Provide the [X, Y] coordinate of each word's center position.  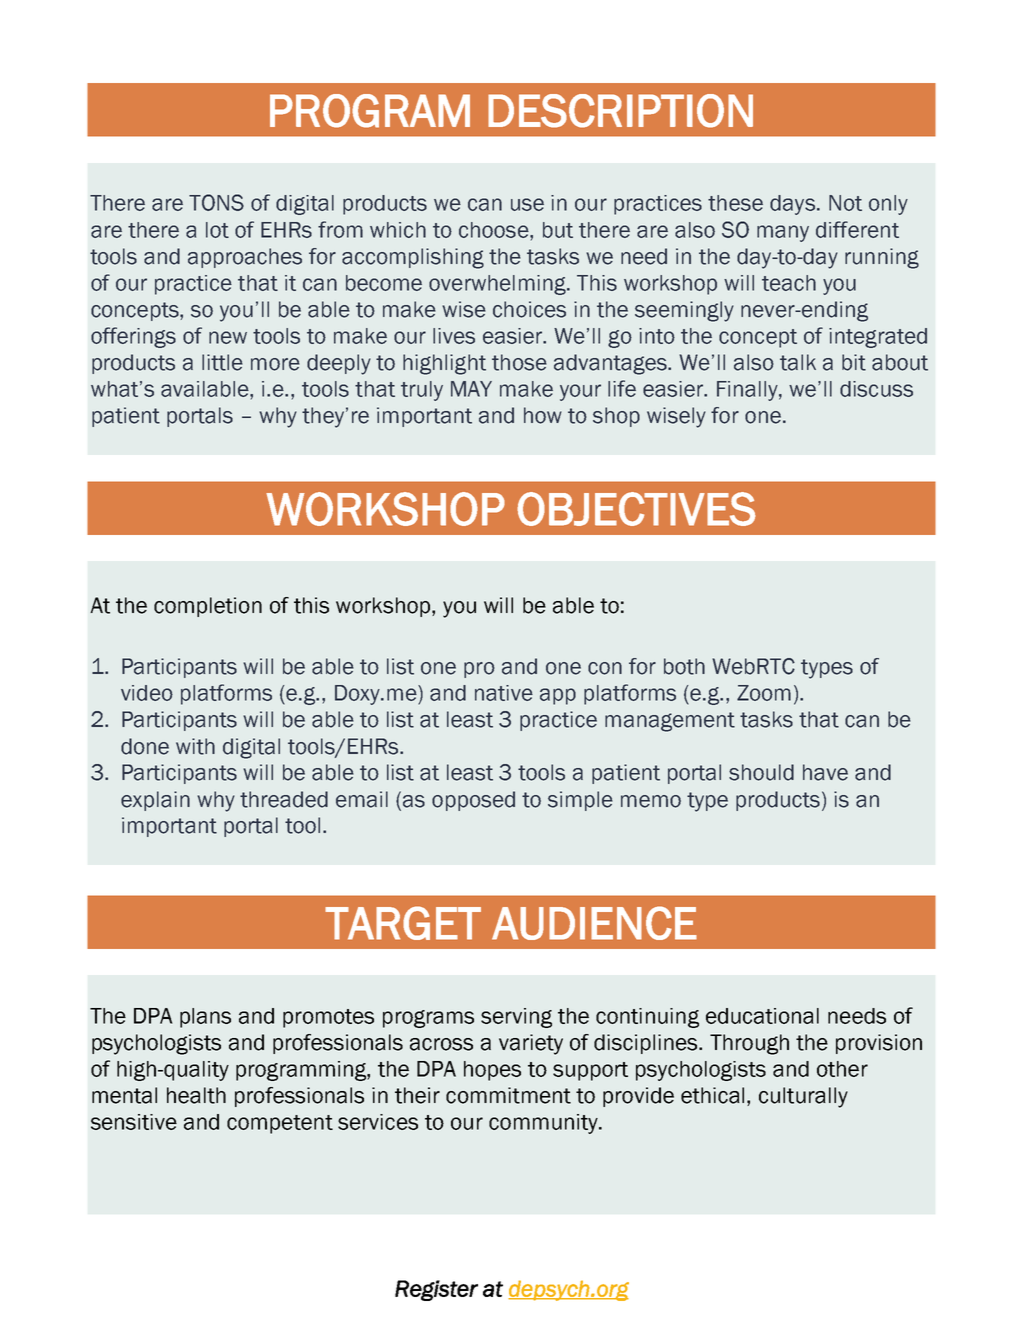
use [527, 204]
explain [155, 801]
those [519, 362]
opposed [473, 801]
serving [516, 1018]
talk [798, 362]
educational [762, 1016]
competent [280, 1124]
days [792, 205]
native [504, 693]
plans [205, 1018]
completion [208, 607]
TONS [216, 202]
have [825, 772]
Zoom [764, 693]
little [222, 362]
